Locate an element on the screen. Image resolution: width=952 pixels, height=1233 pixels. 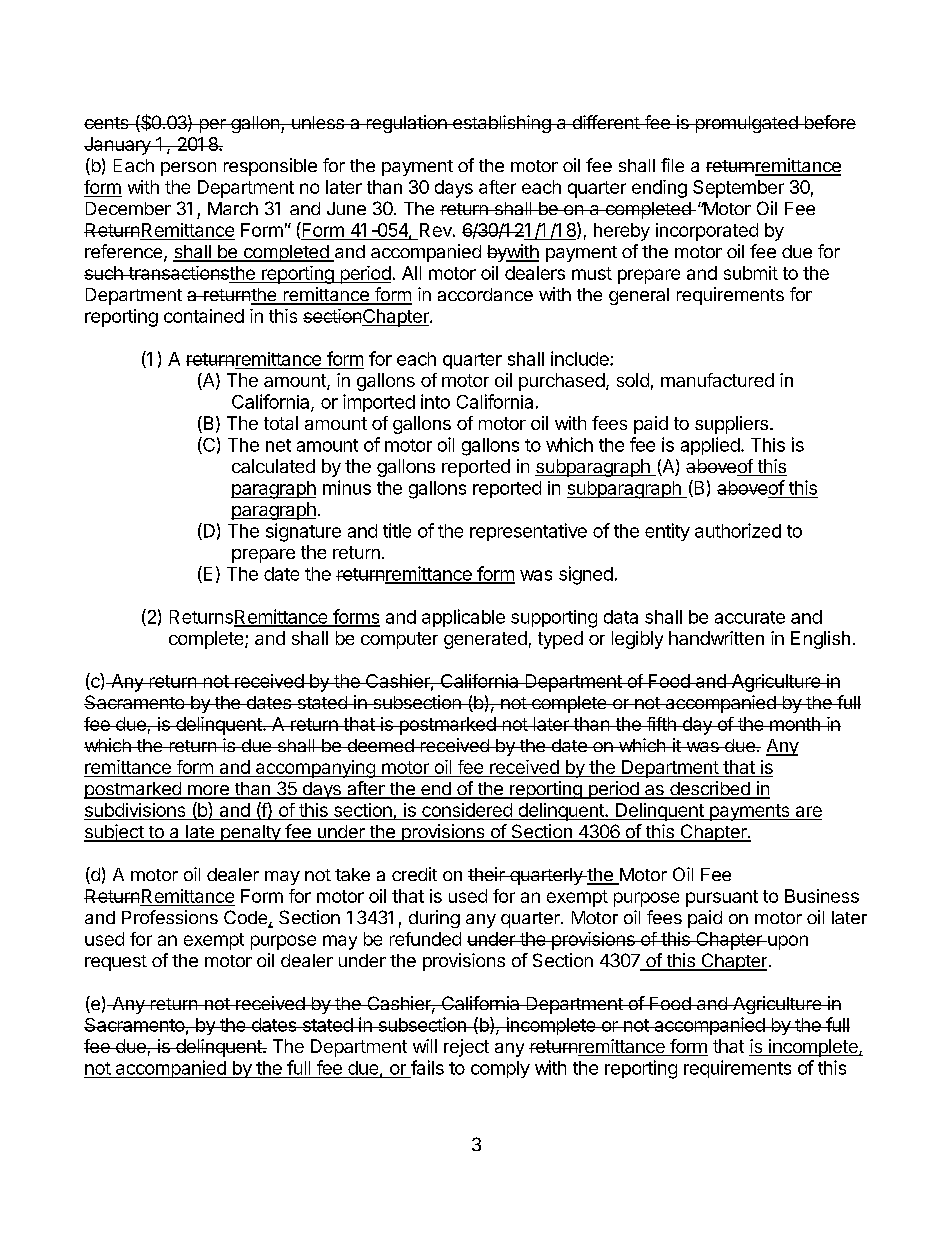
request is located at coordinates (116, 963).
